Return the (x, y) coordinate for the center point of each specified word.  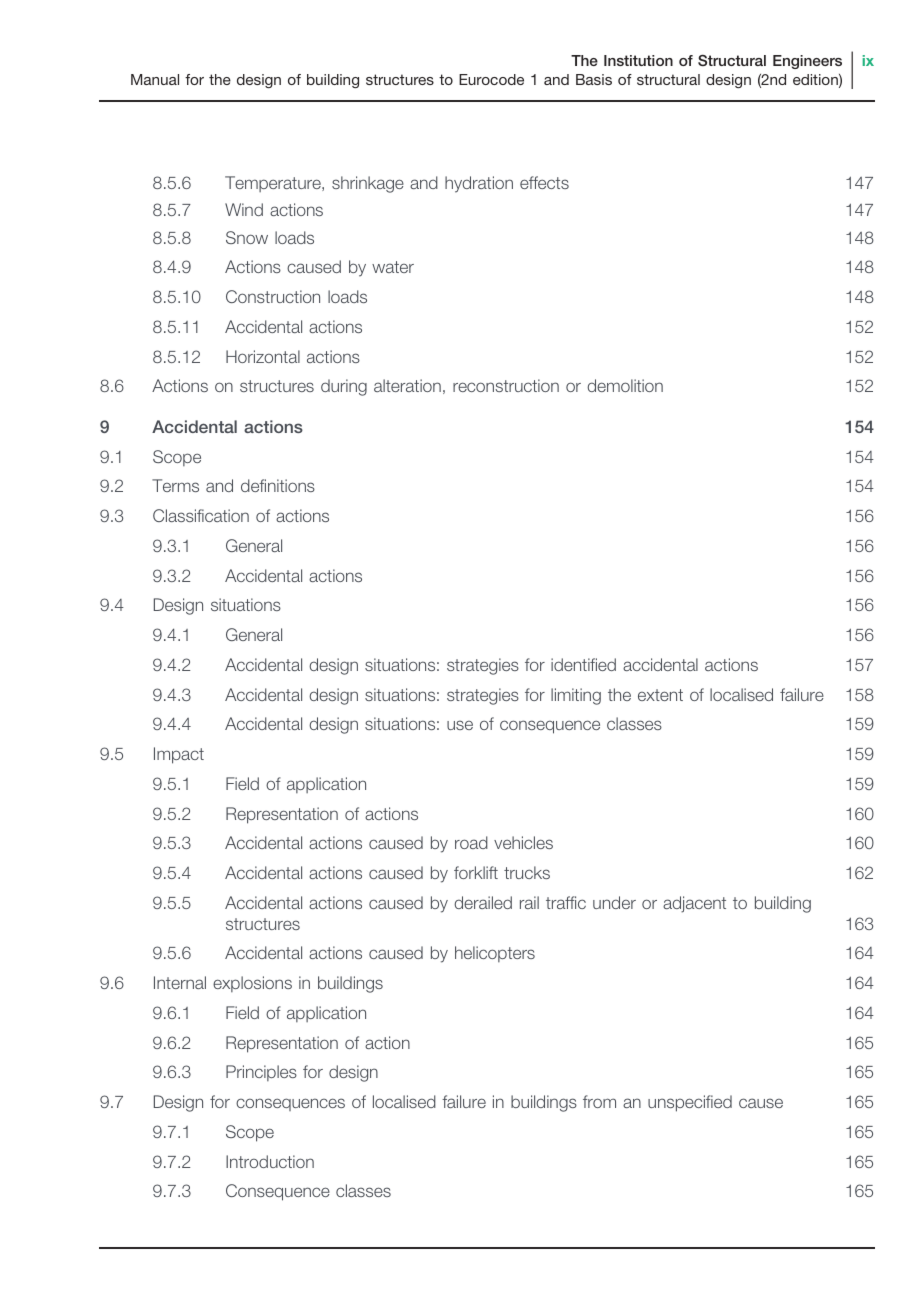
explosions (252, 984)
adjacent (694, 904)
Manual (155, 79)
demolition (625, 385)
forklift (476, 872)
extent (660, 695)
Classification (201, 515)
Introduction (270, 1161)
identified (583, 664)
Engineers (807, 62)
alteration (407, 385)
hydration (479, 184)
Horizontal (263, 356)
